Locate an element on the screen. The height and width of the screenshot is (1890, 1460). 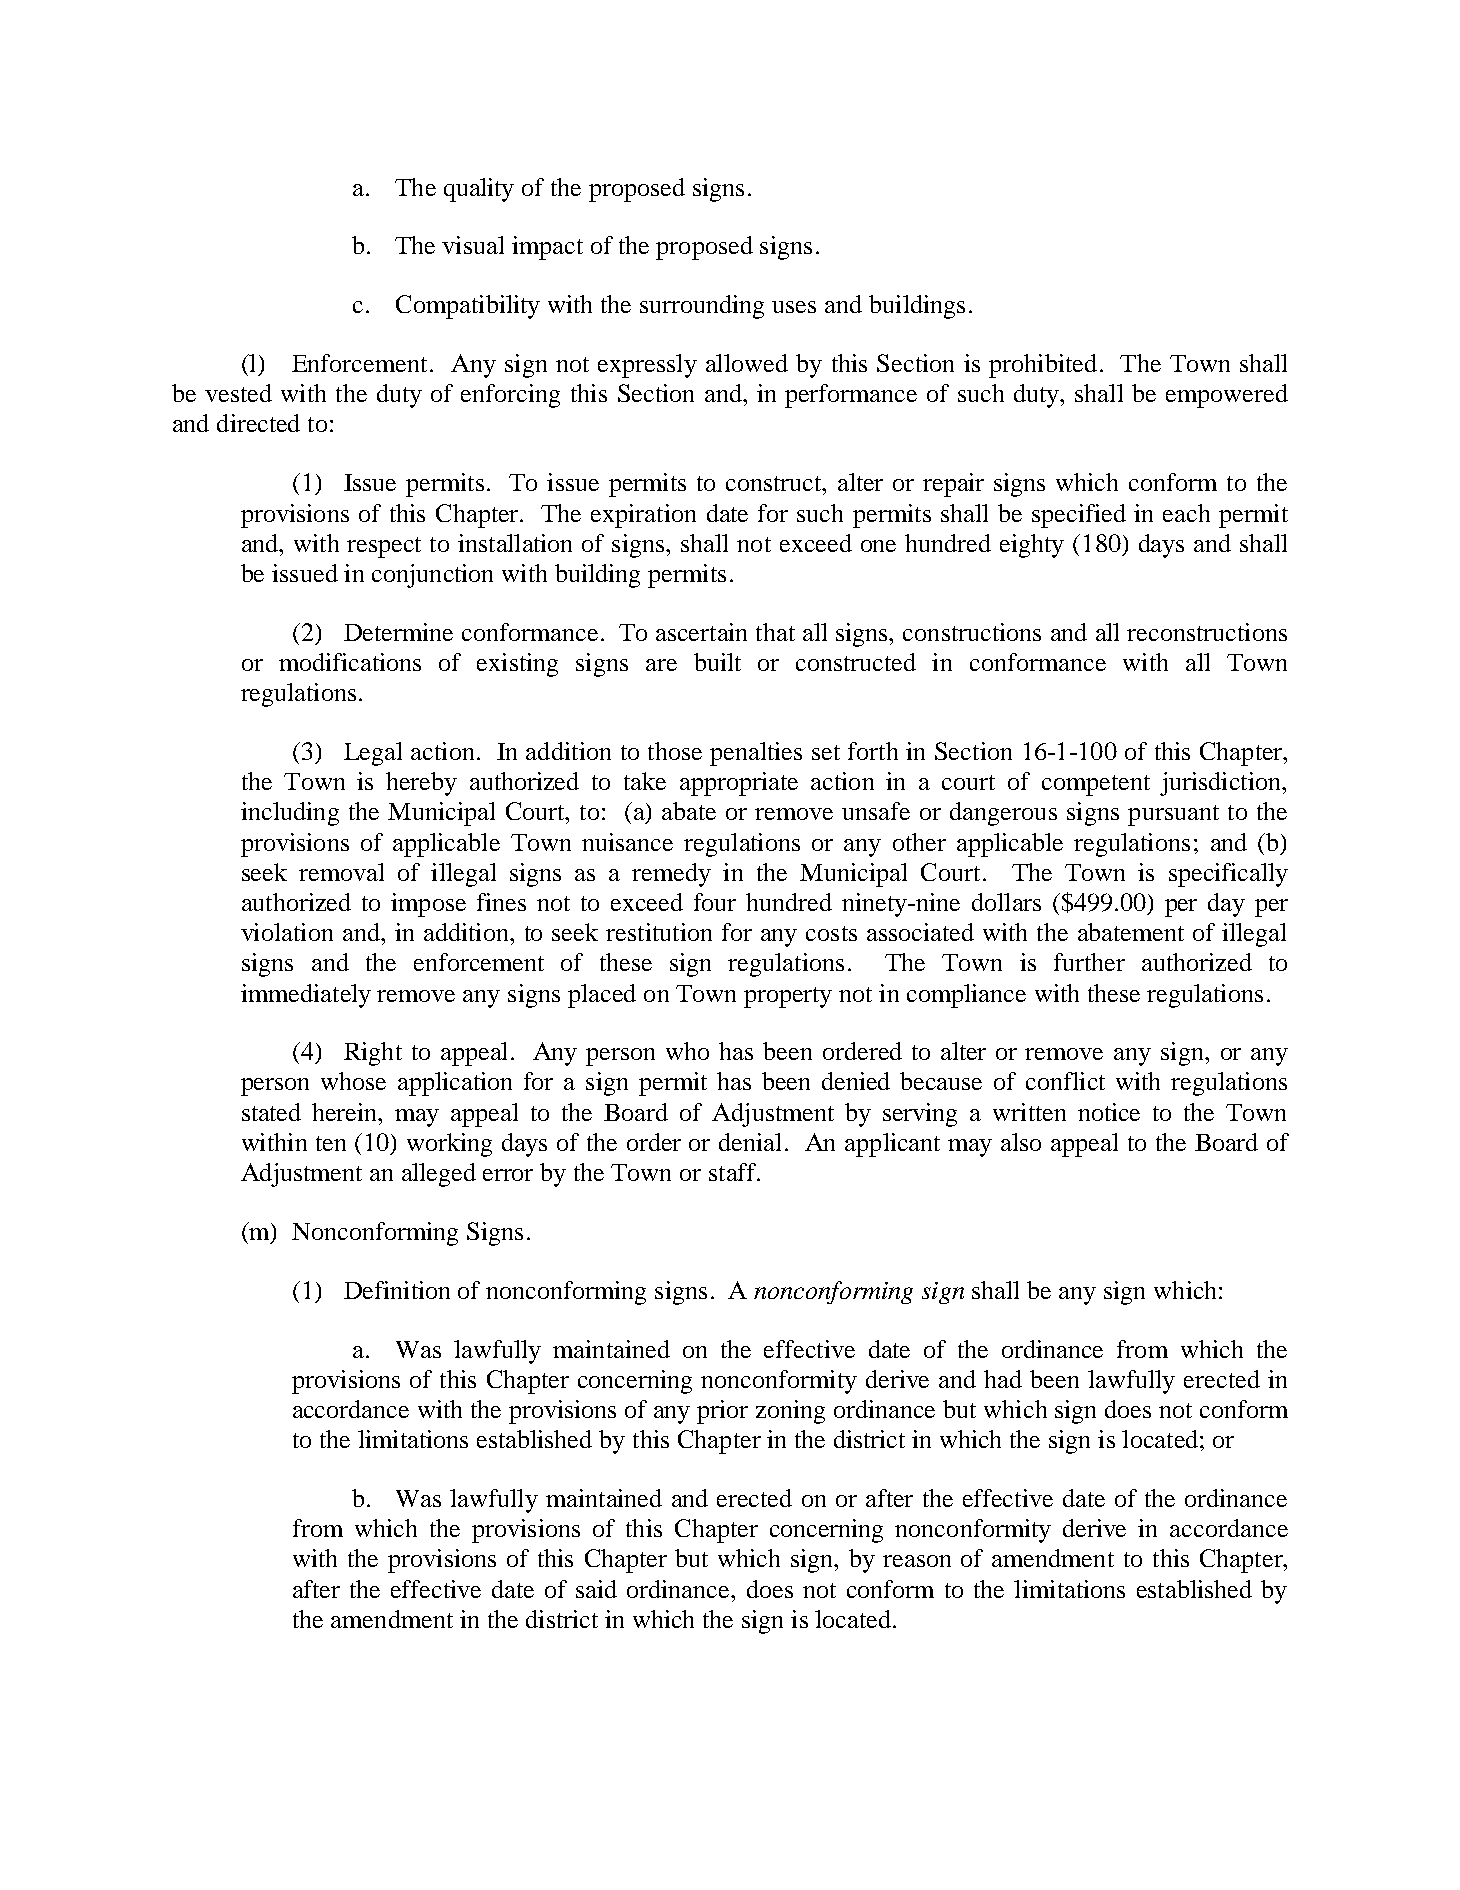
prohibited is located at coordinates (1043, 366).
